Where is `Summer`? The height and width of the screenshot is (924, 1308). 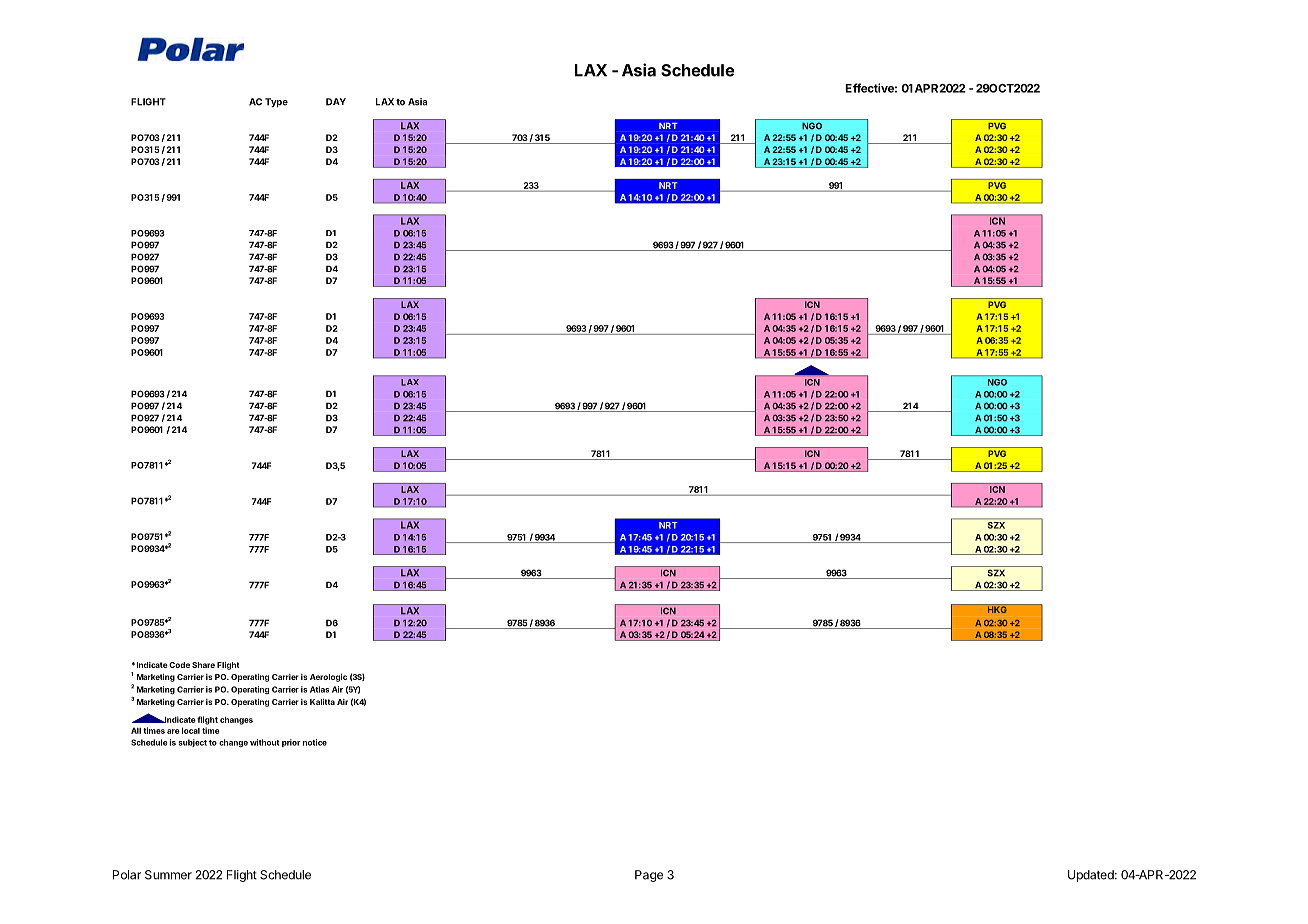 Summer is located at coordinates (168, 875).
